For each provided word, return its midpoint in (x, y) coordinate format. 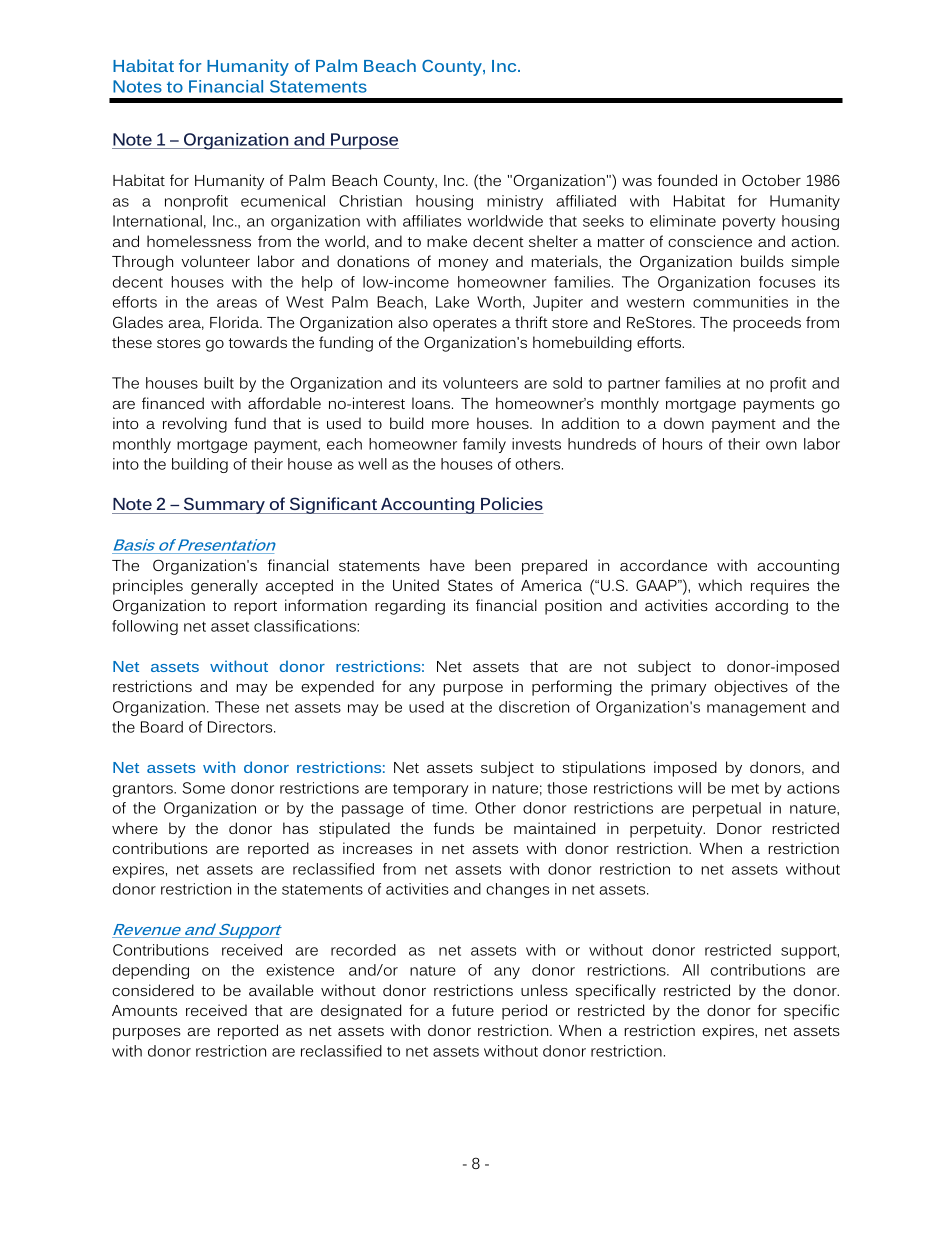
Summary (225, 505)
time (449, 808)
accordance (663, 565)
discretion (534, 707)
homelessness (199, 241)
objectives (751, 688)
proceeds (767, 324)
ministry (515, 202)
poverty (749, 223)
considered (153, 990)
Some (204, 788)
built (219, 383)
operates (465, 325)
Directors (241, 727)
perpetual (727, 809)
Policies (512, 503)
